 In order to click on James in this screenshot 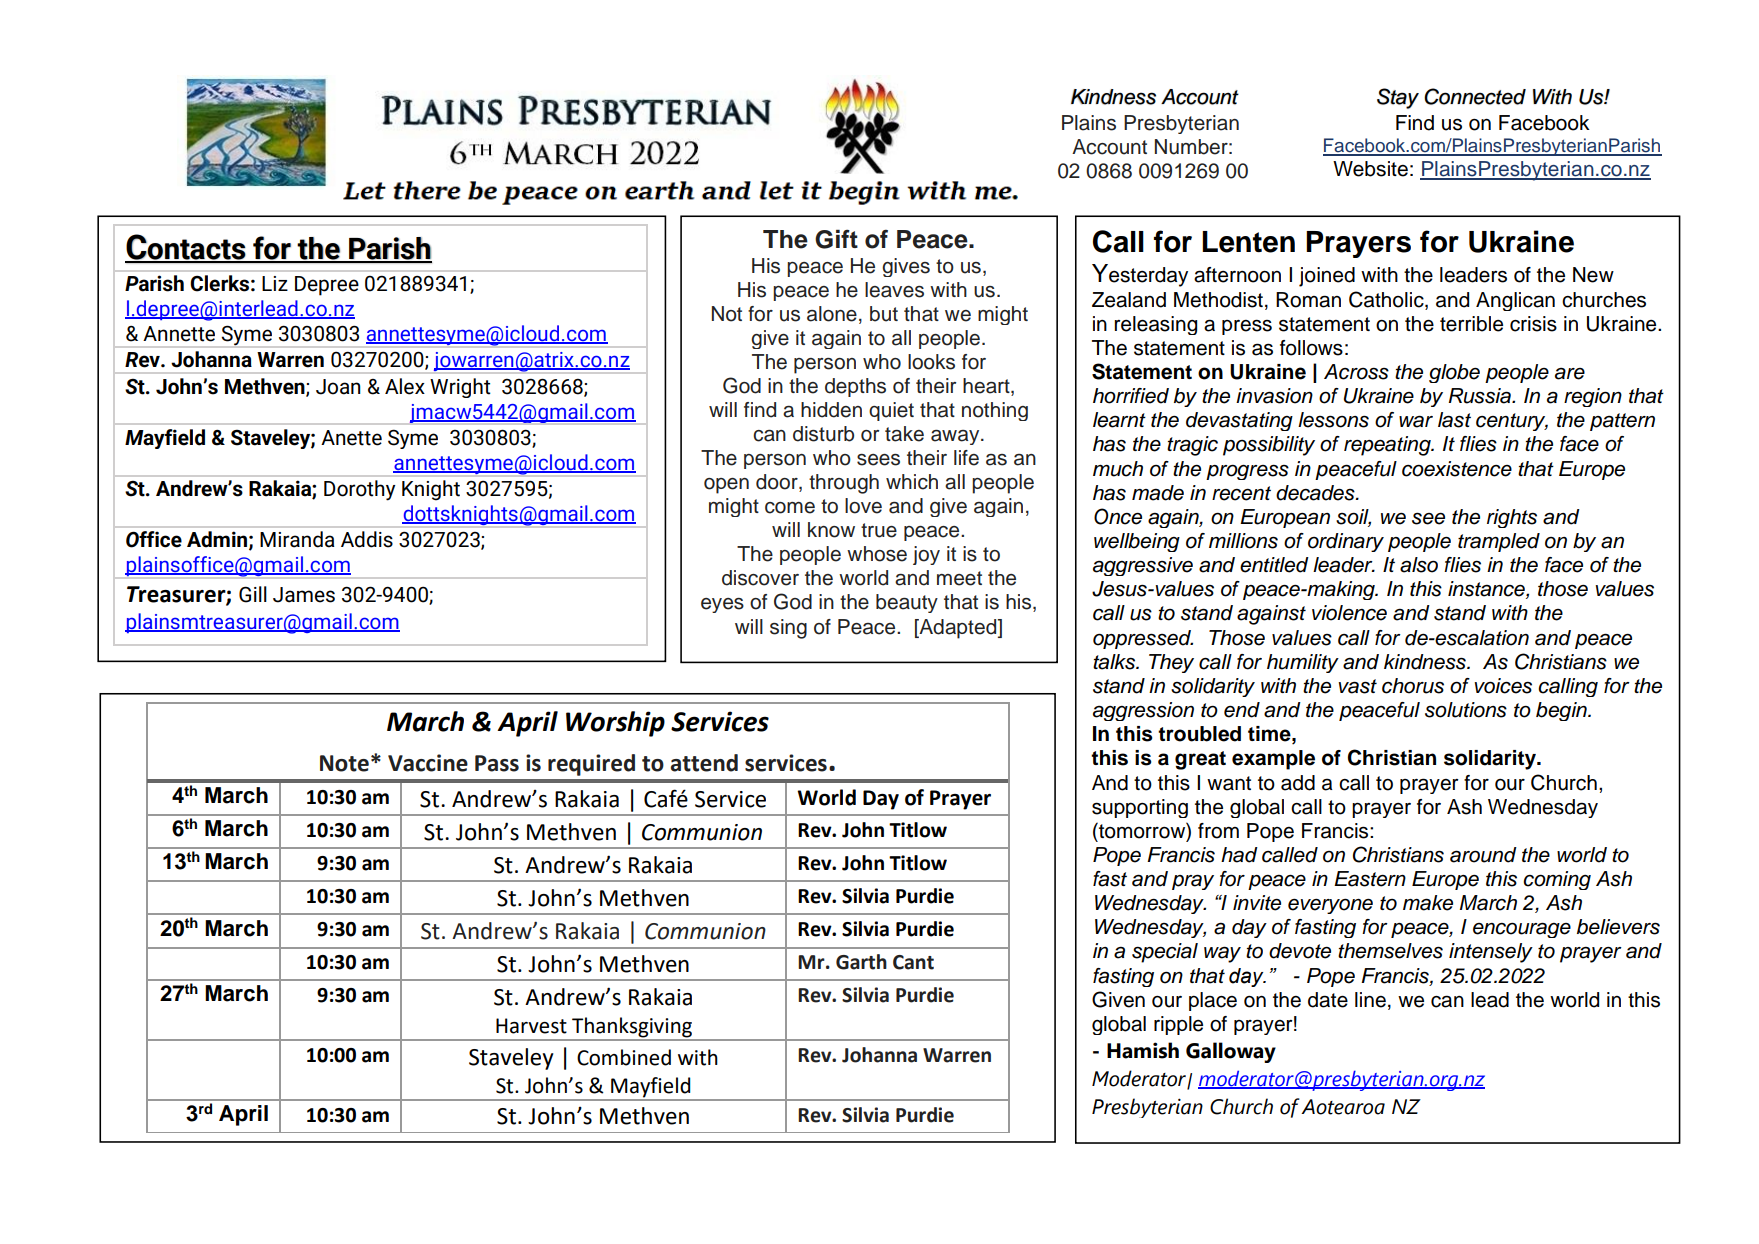, I will do `click(304, 595)`.
